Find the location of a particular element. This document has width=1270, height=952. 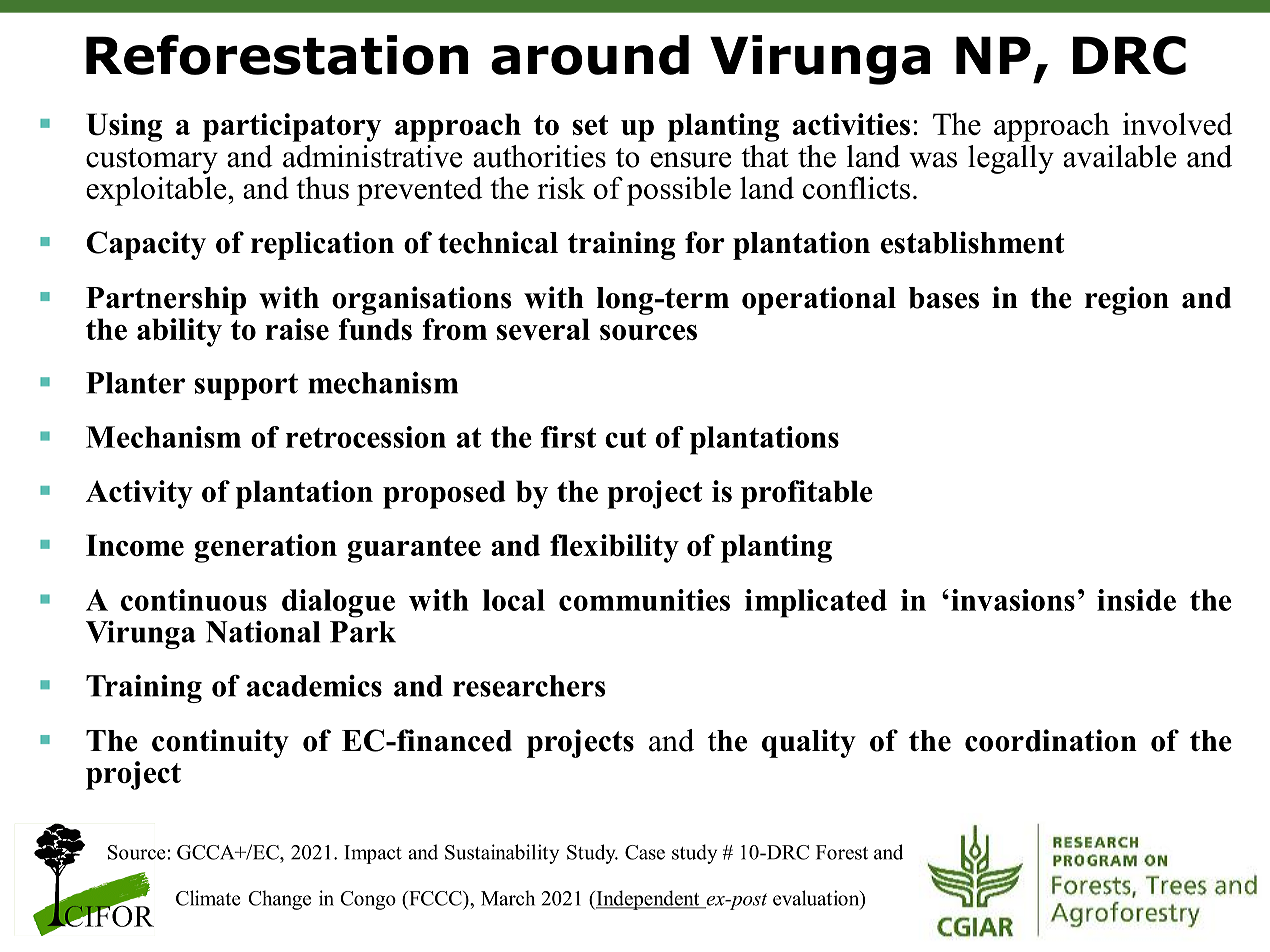

Case is located at coordinates (645, 852).
